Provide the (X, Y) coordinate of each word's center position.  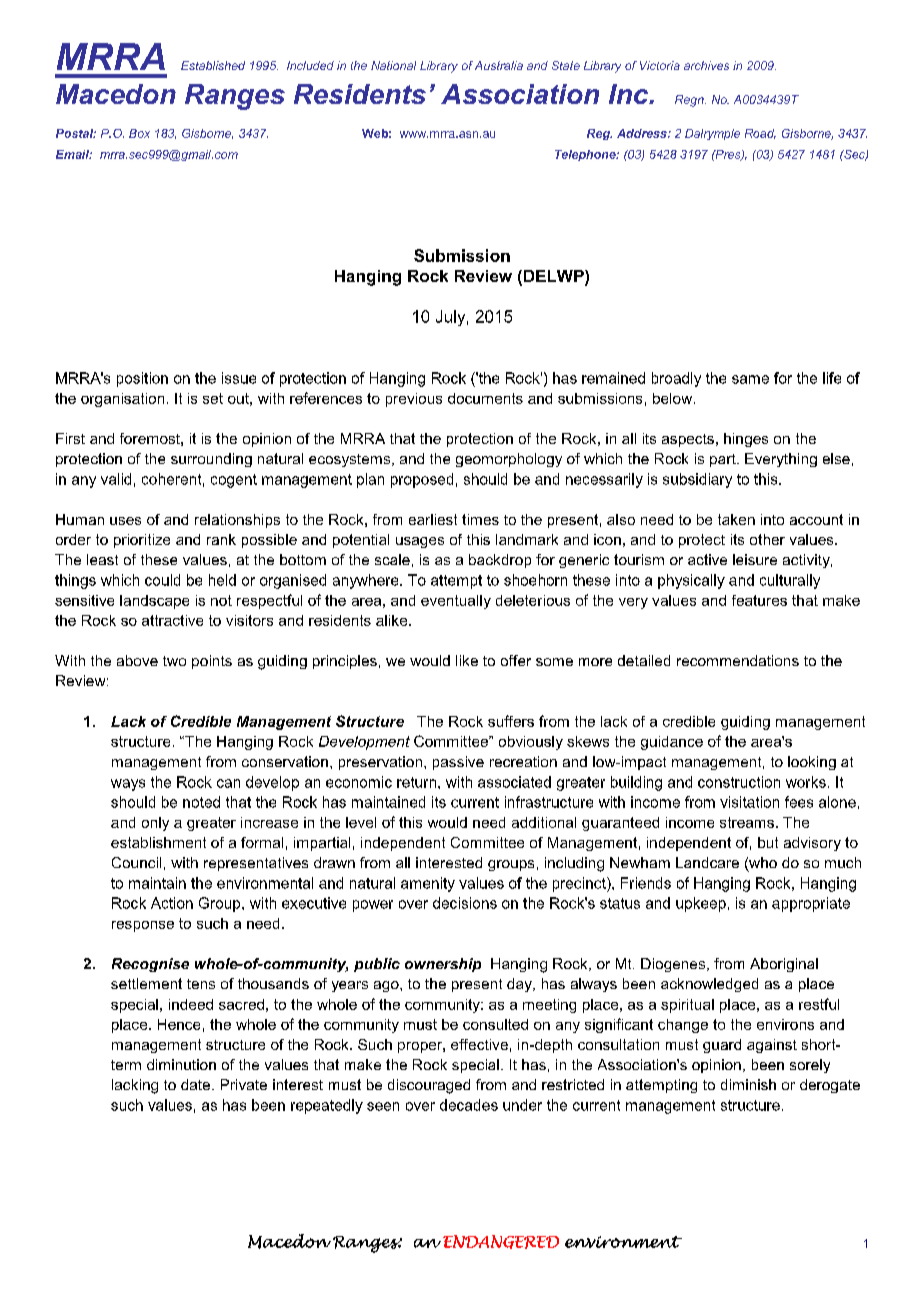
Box (139, 133)
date (197, 1084)
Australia (499, 65)
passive (458, 763)
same (750, 379)
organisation (122, 400)
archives (706, 65)
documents (485, 398)
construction (739, 782)
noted (201, 802)
